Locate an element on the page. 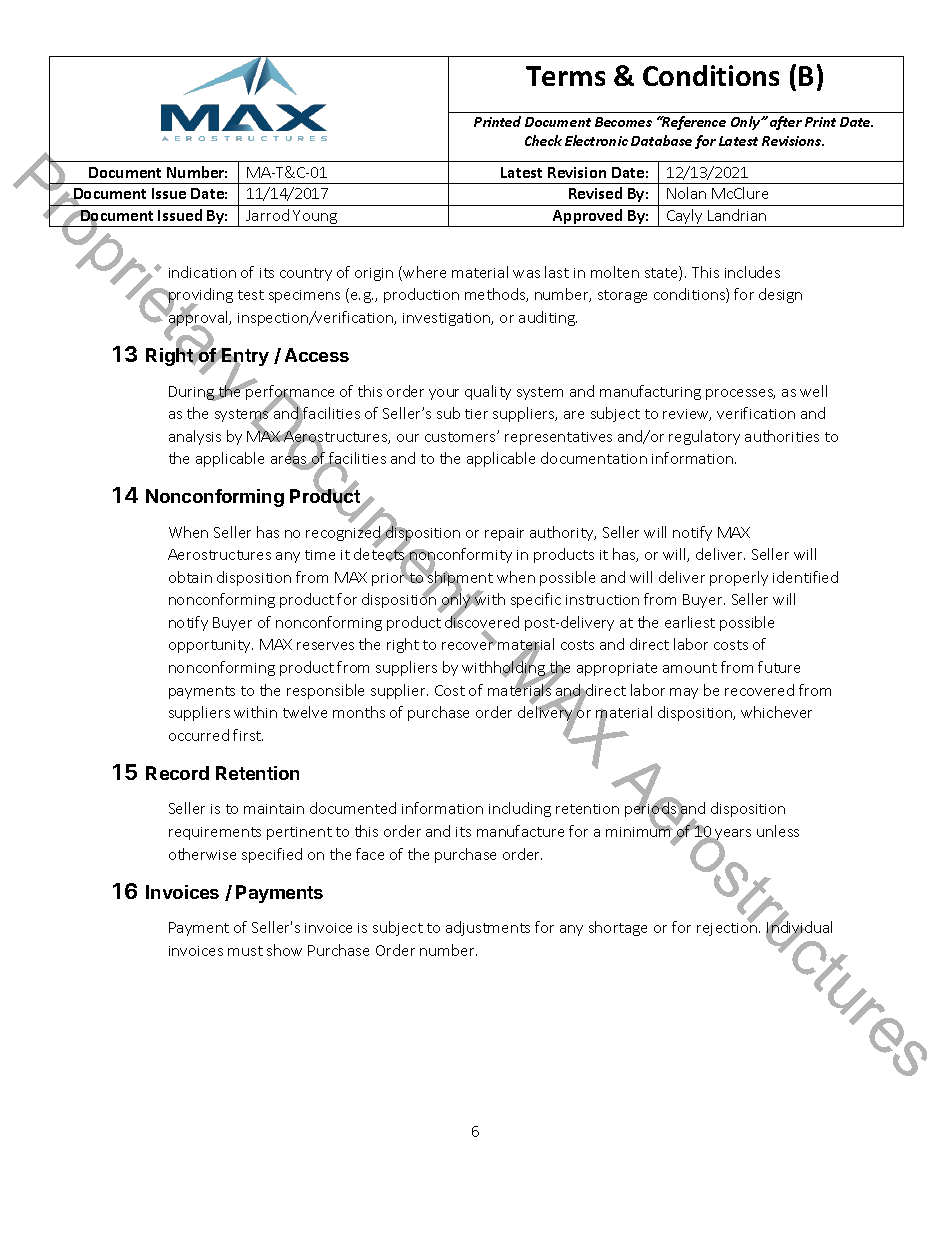 The image size is (952, 1233). Jarrod is located at coordinates (267, 215).
